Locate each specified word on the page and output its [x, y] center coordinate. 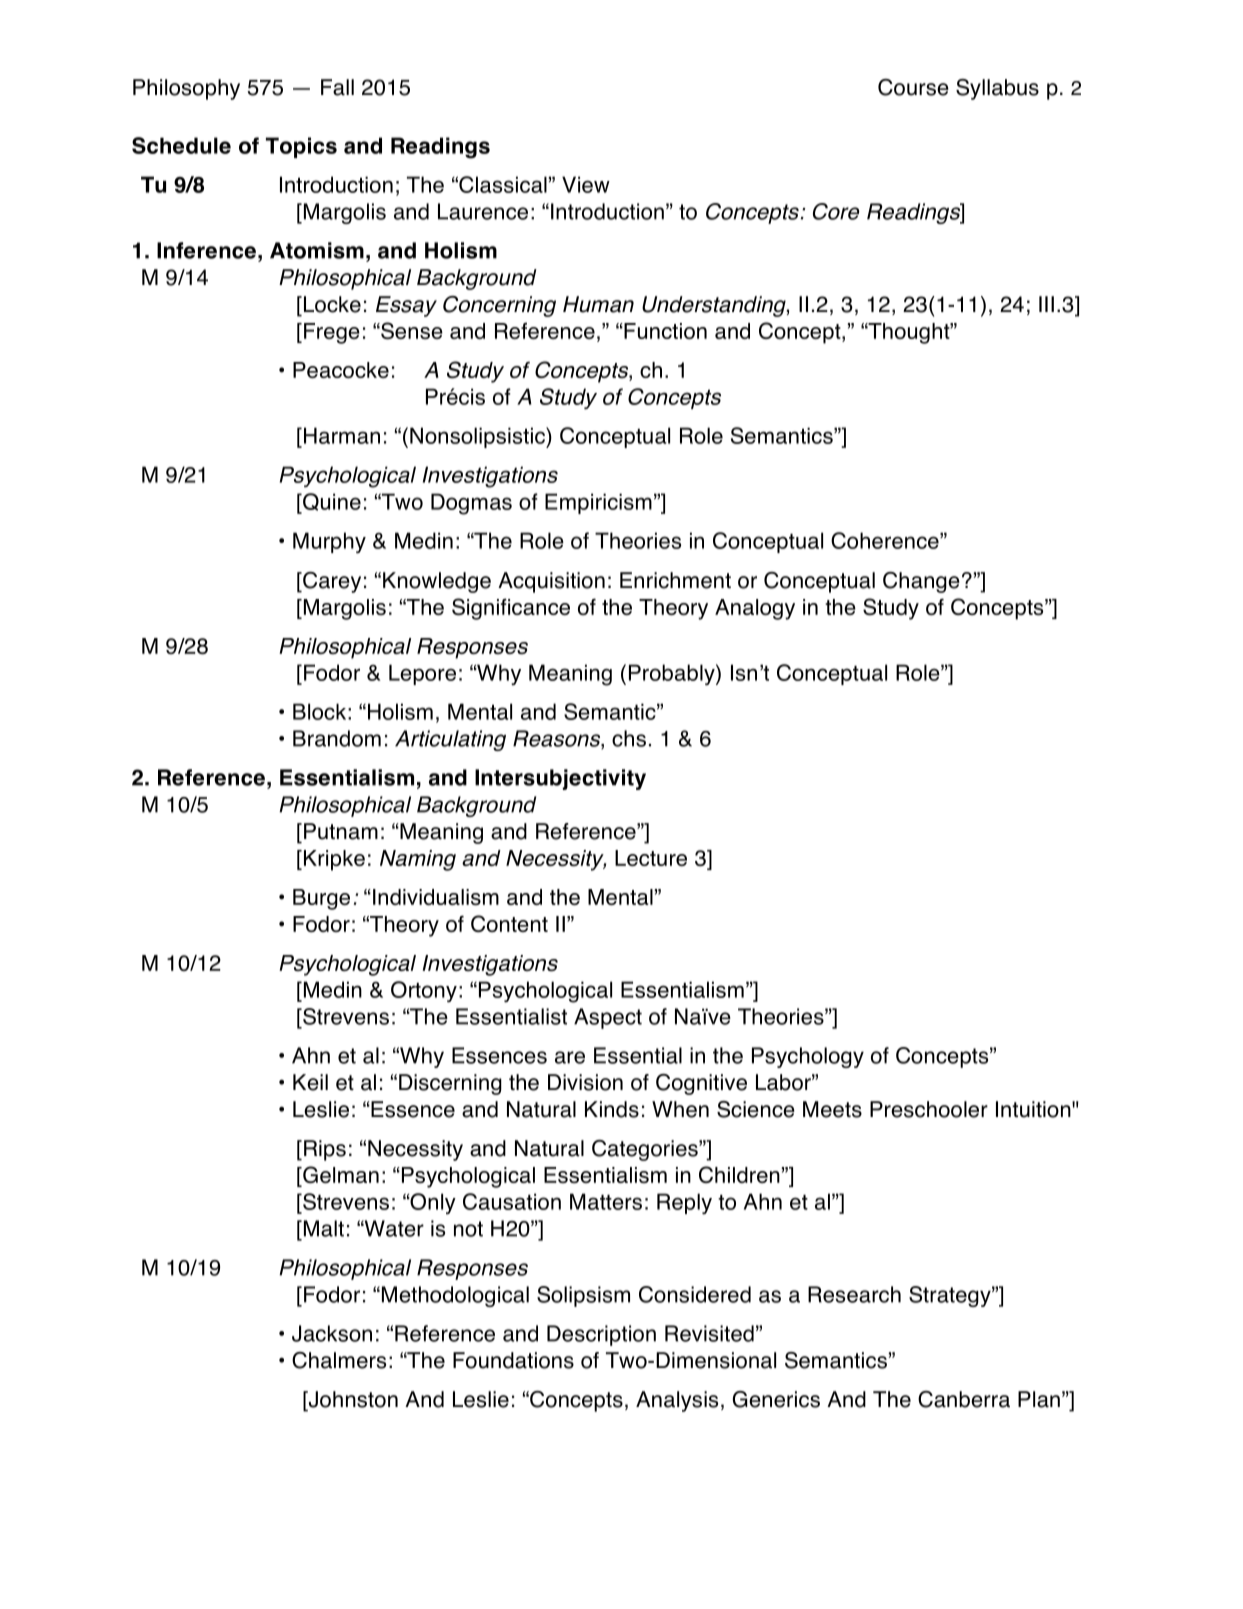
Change [921, 582]
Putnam [341, 831]
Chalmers [339, 1360]
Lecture [651, 858]
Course [913, 87]
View [586, 184]
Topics [301, 147]
